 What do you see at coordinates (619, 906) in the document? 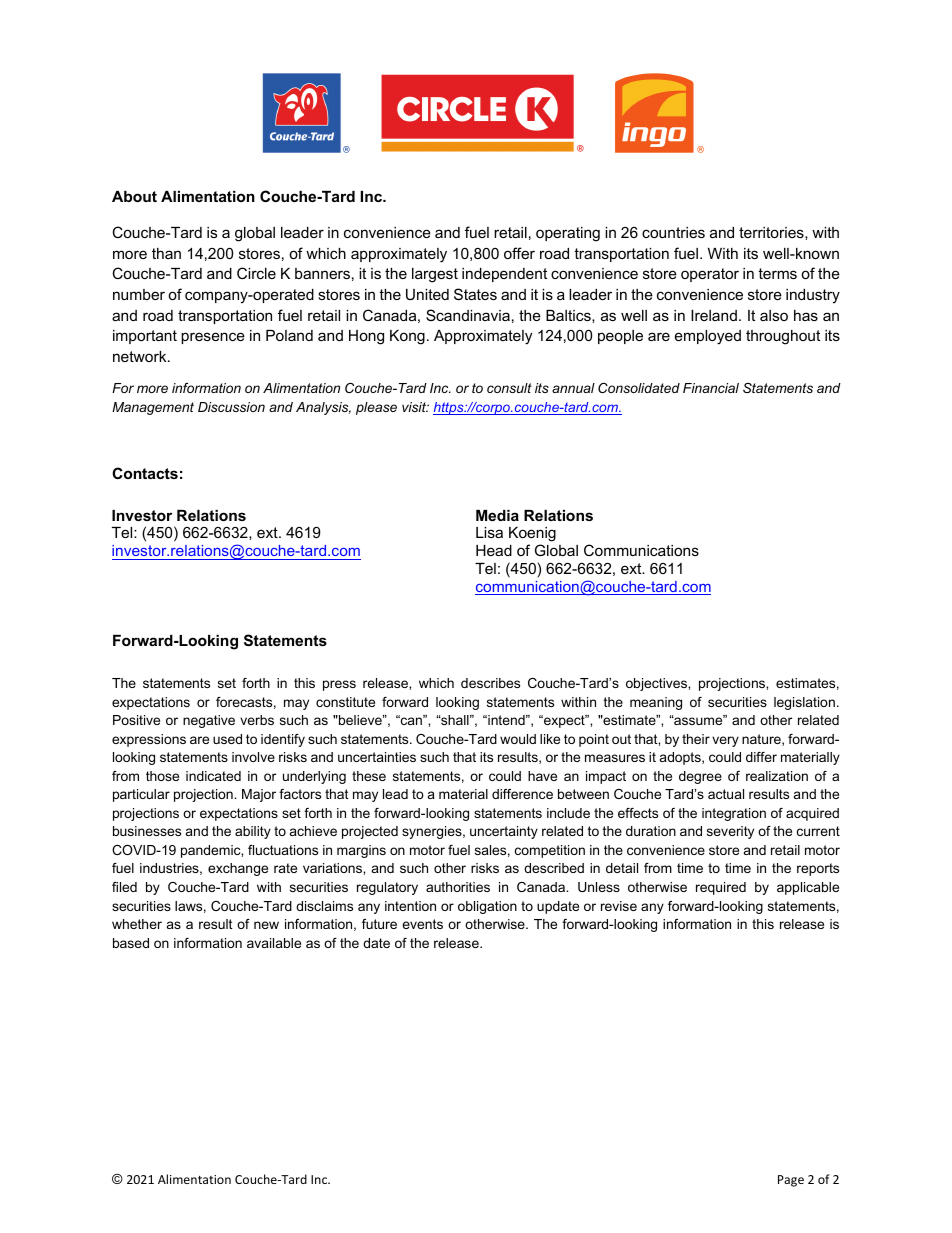
I see `revise` at bounding box center [619, 906].
